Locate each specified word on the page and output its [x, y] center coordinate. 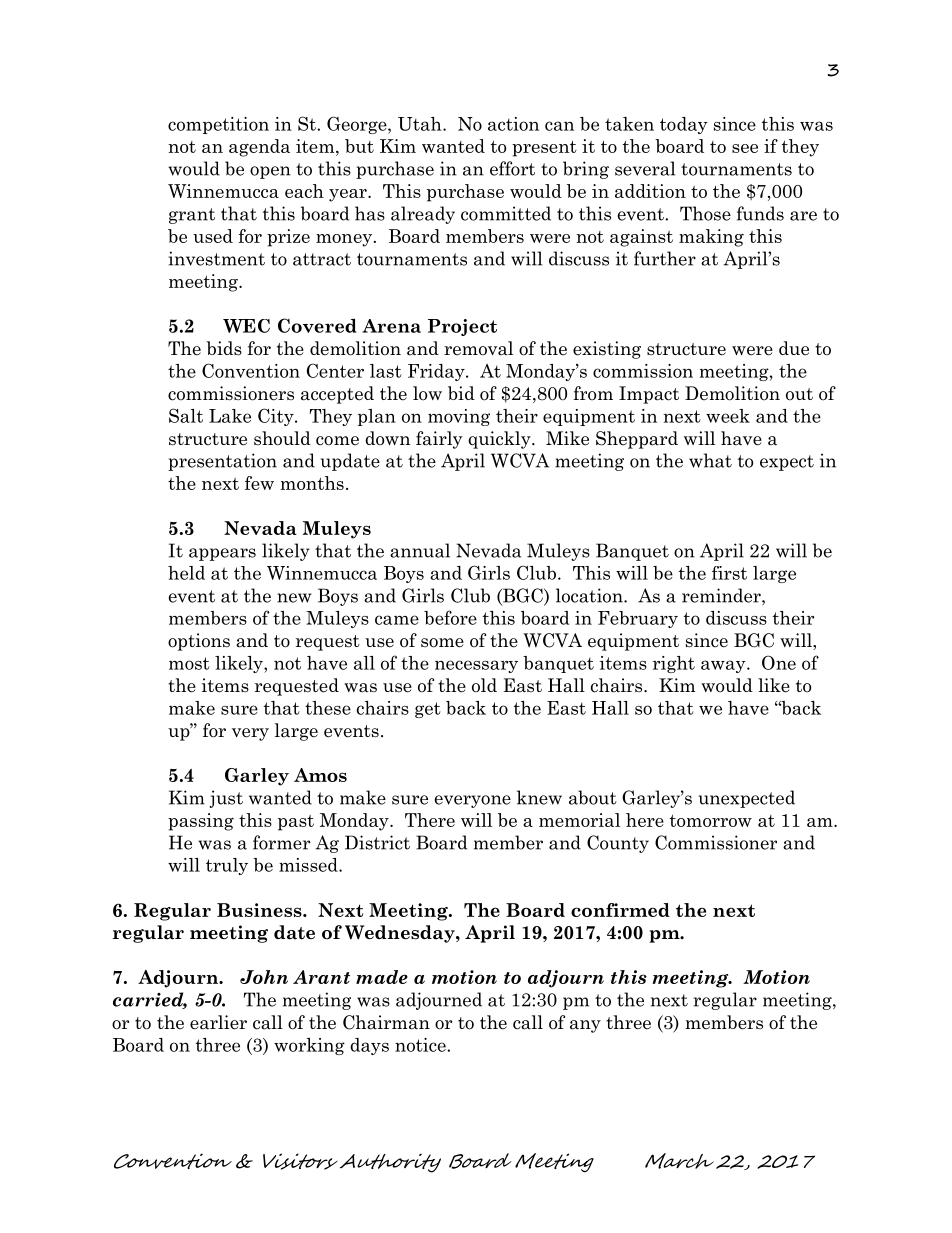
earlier [218, 1022]
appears [222, 554]
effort [512, 168]
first [729, 573]
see [745, 148]
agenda [259, 148]
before [450, 617]
